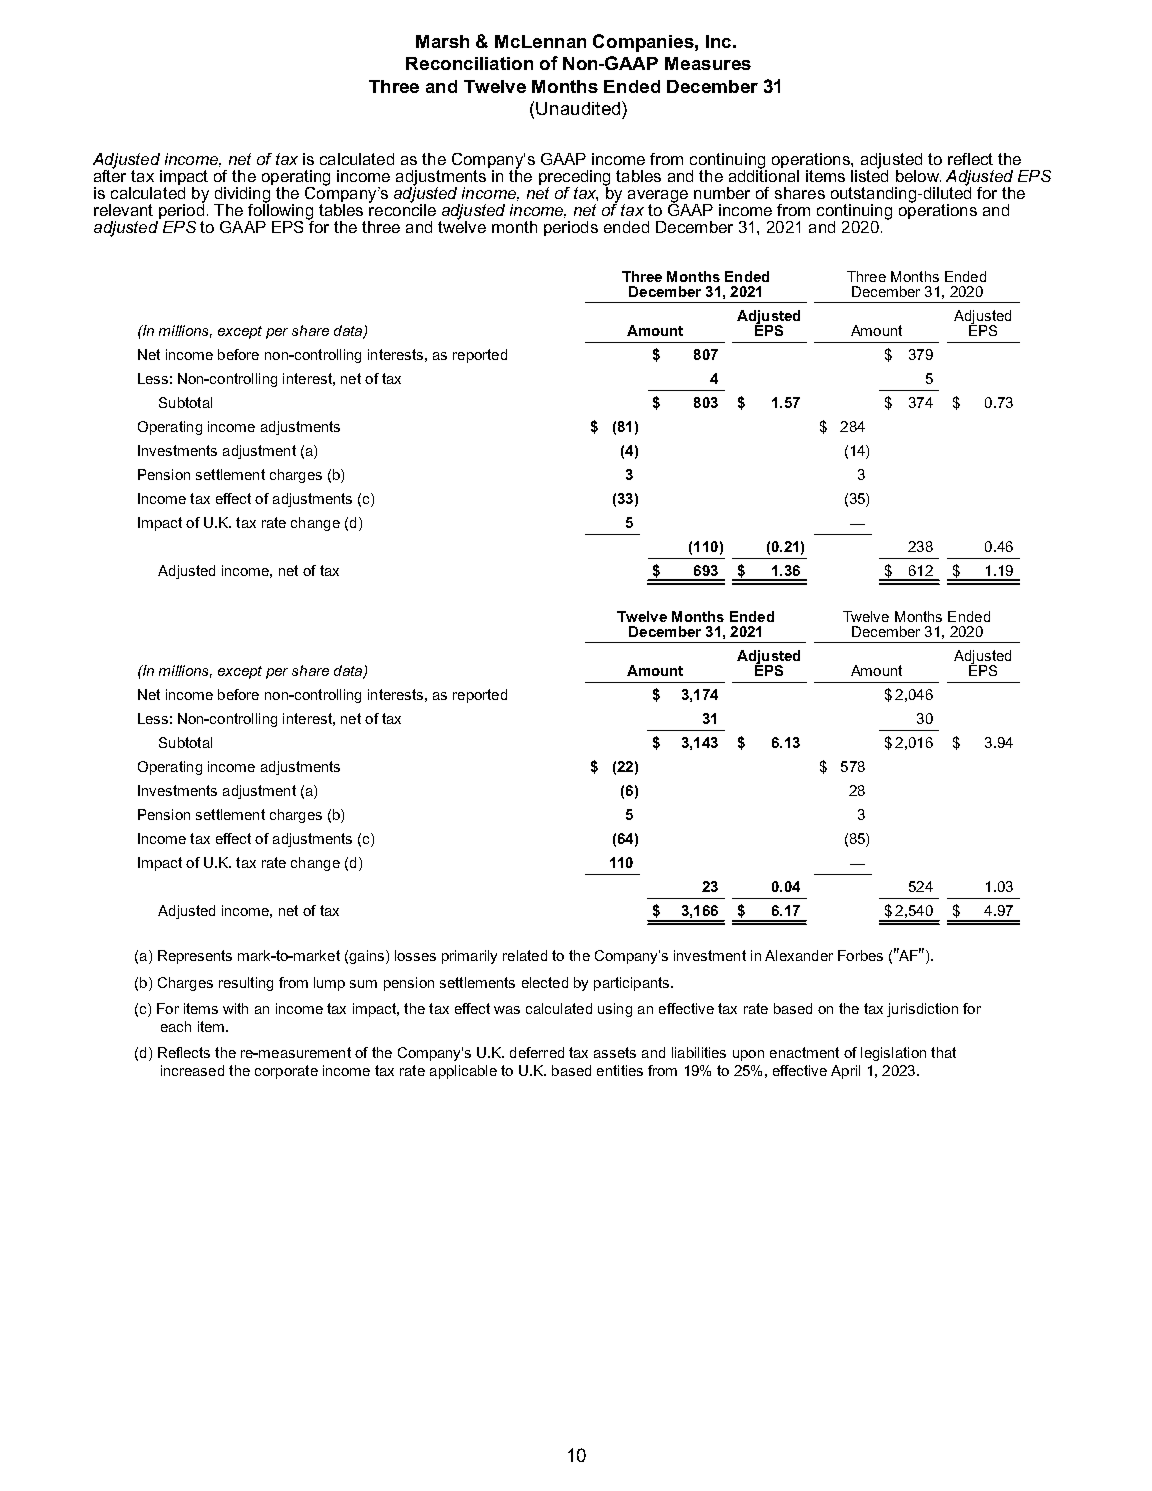  What do you see at coordinates (176, 1026) in the screenshot?
I see `each` at bounding box center [176, 1026].
